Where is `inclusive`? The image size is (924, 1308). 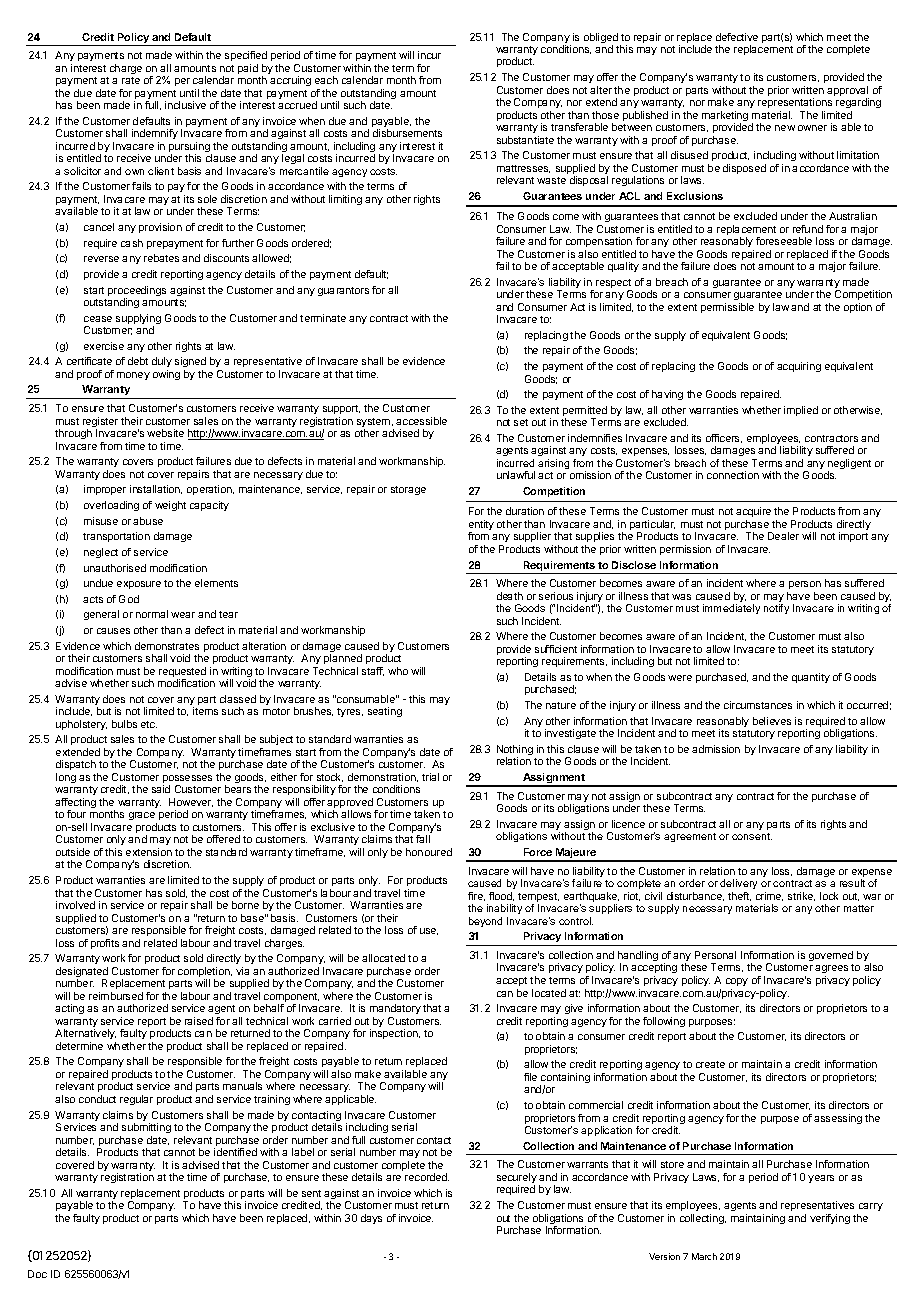 inclusive is located at coordinates (185, 105).
